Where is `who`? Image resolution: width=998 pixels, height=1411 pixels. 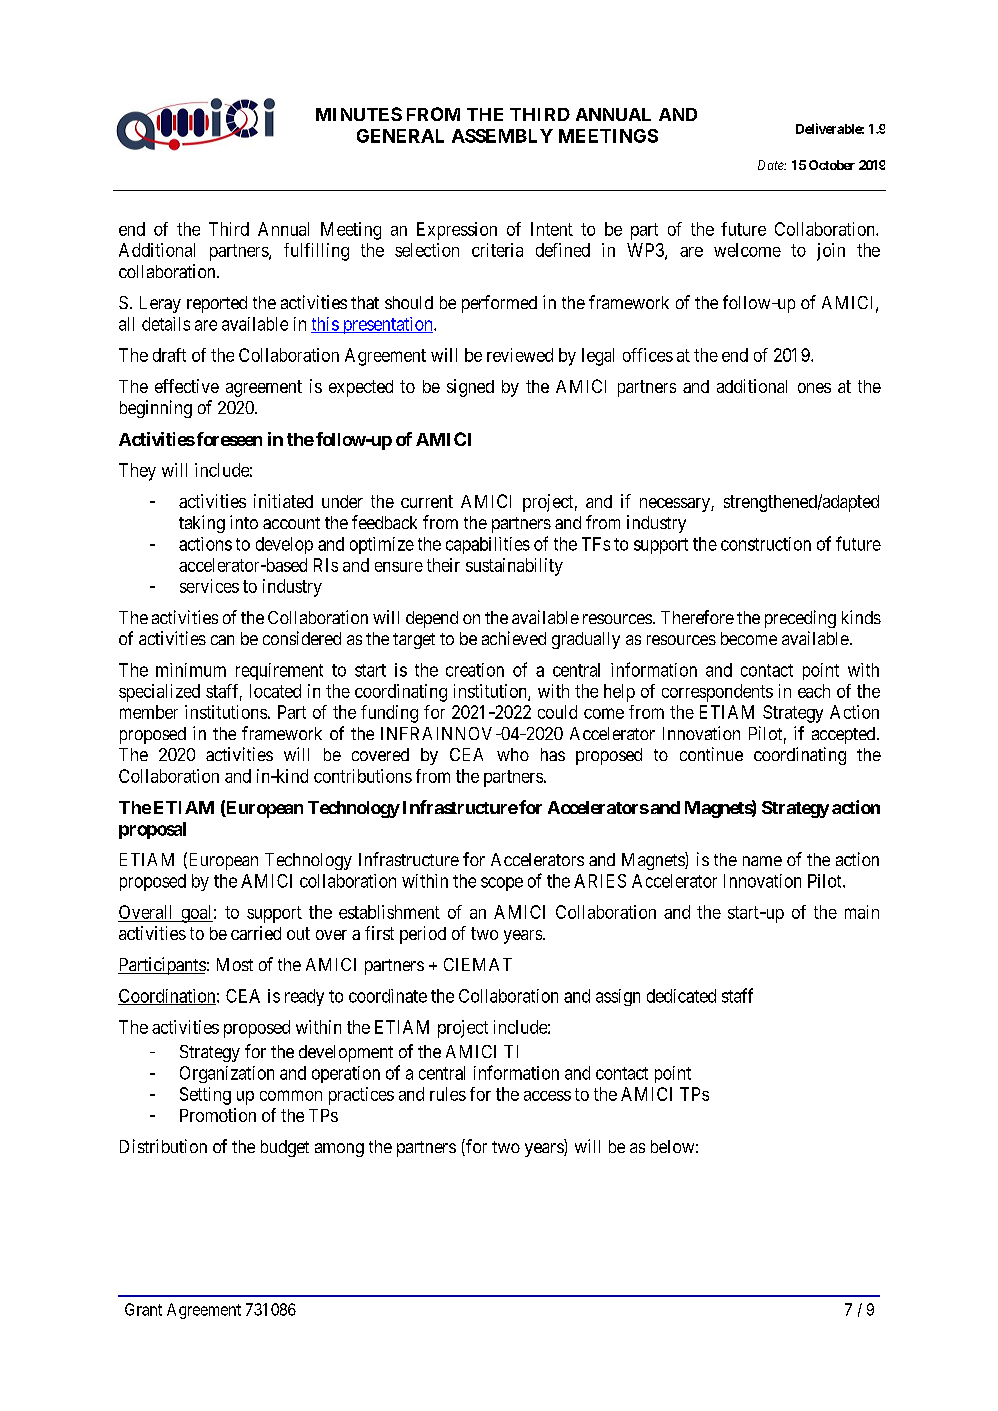
who is located at coordinates (513, 754).
